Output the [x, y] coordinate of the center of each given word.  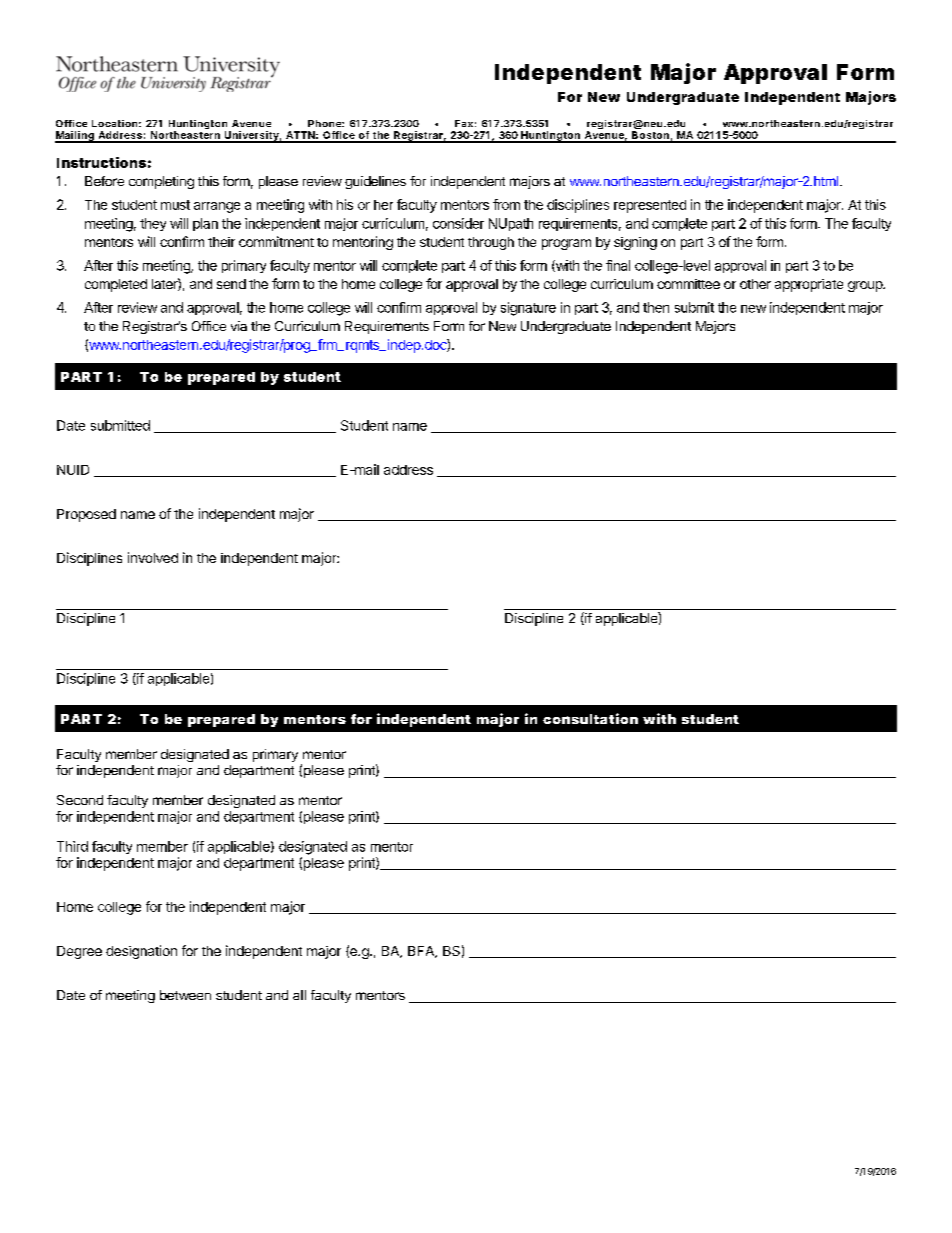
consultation [590, 718]
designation [141, 952]
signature [528, 309]
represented [650, 206]
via [239, 326]
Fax [464, 123]
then [656, 307]
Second [80, 800]
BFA [422, 952]
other [755, 284]
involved [153, 557]
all [299, 995]
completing [161, 182]
